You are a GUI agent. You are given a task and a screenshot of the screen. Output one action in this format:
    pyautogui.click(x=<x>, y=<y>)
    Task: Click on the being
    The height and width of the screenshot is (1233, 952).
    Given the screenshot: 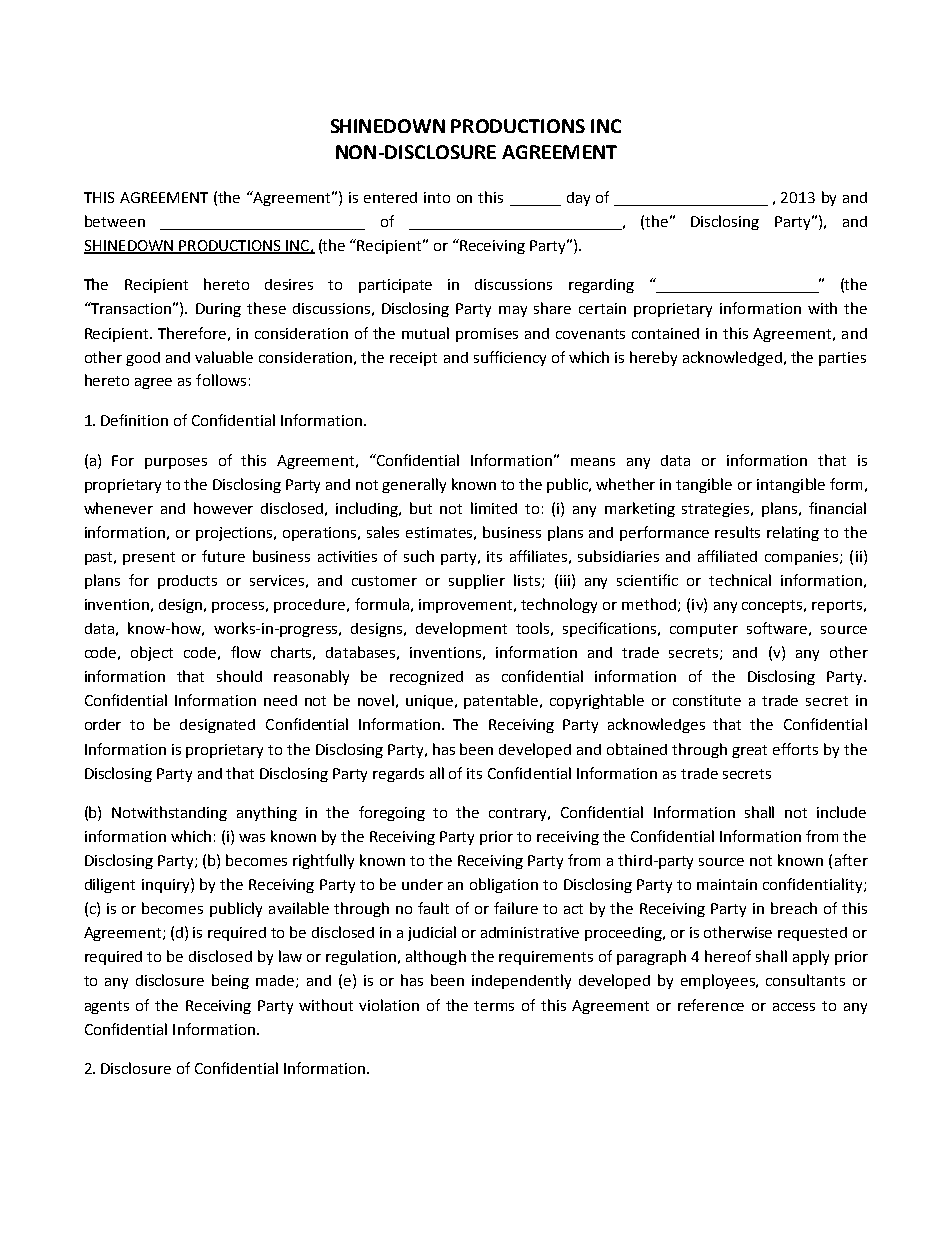 What is the action you would take?
    pyautogui.click(x=230, y=981)
